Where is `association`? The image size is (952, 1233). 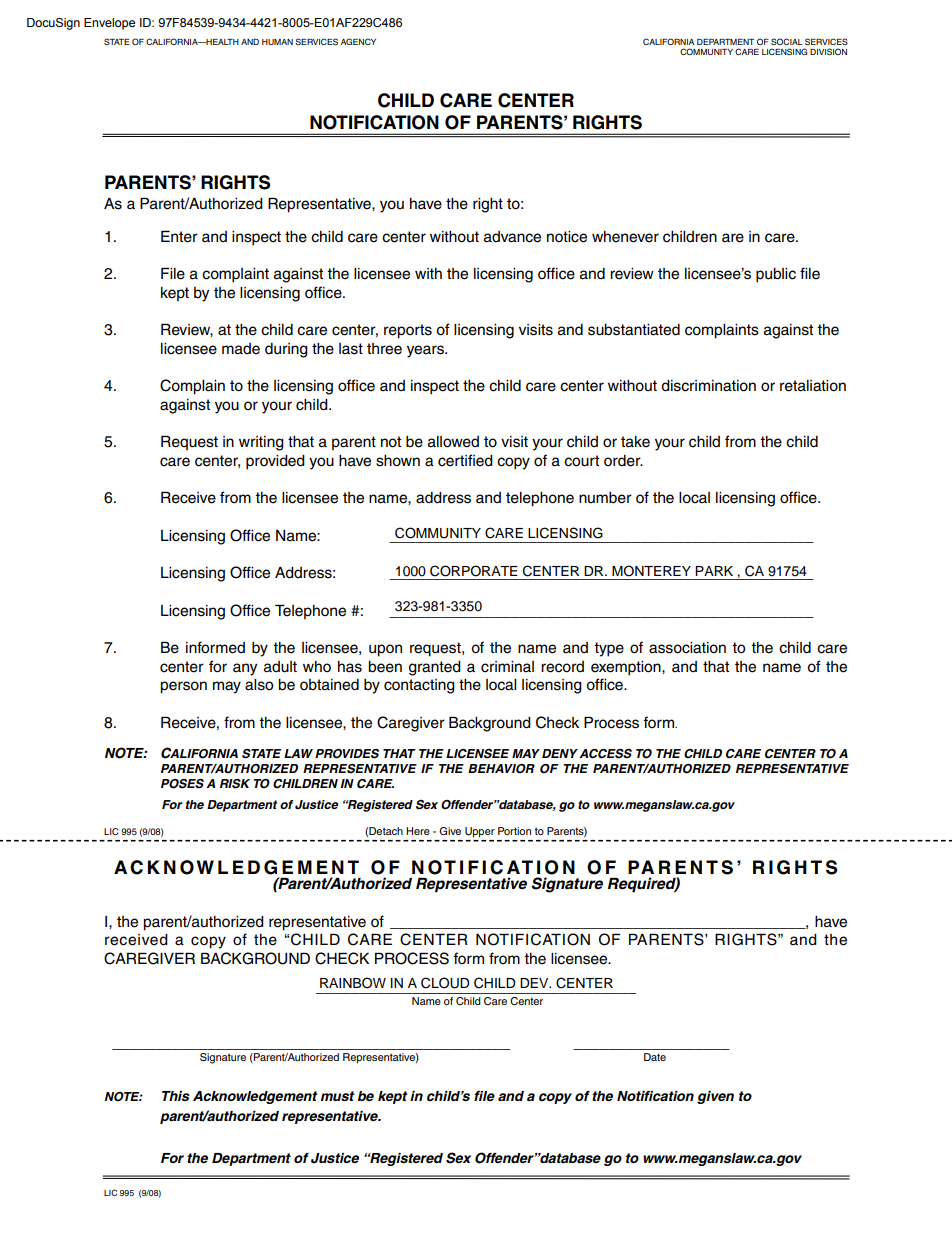
association is located at coordinates (687, 648).
